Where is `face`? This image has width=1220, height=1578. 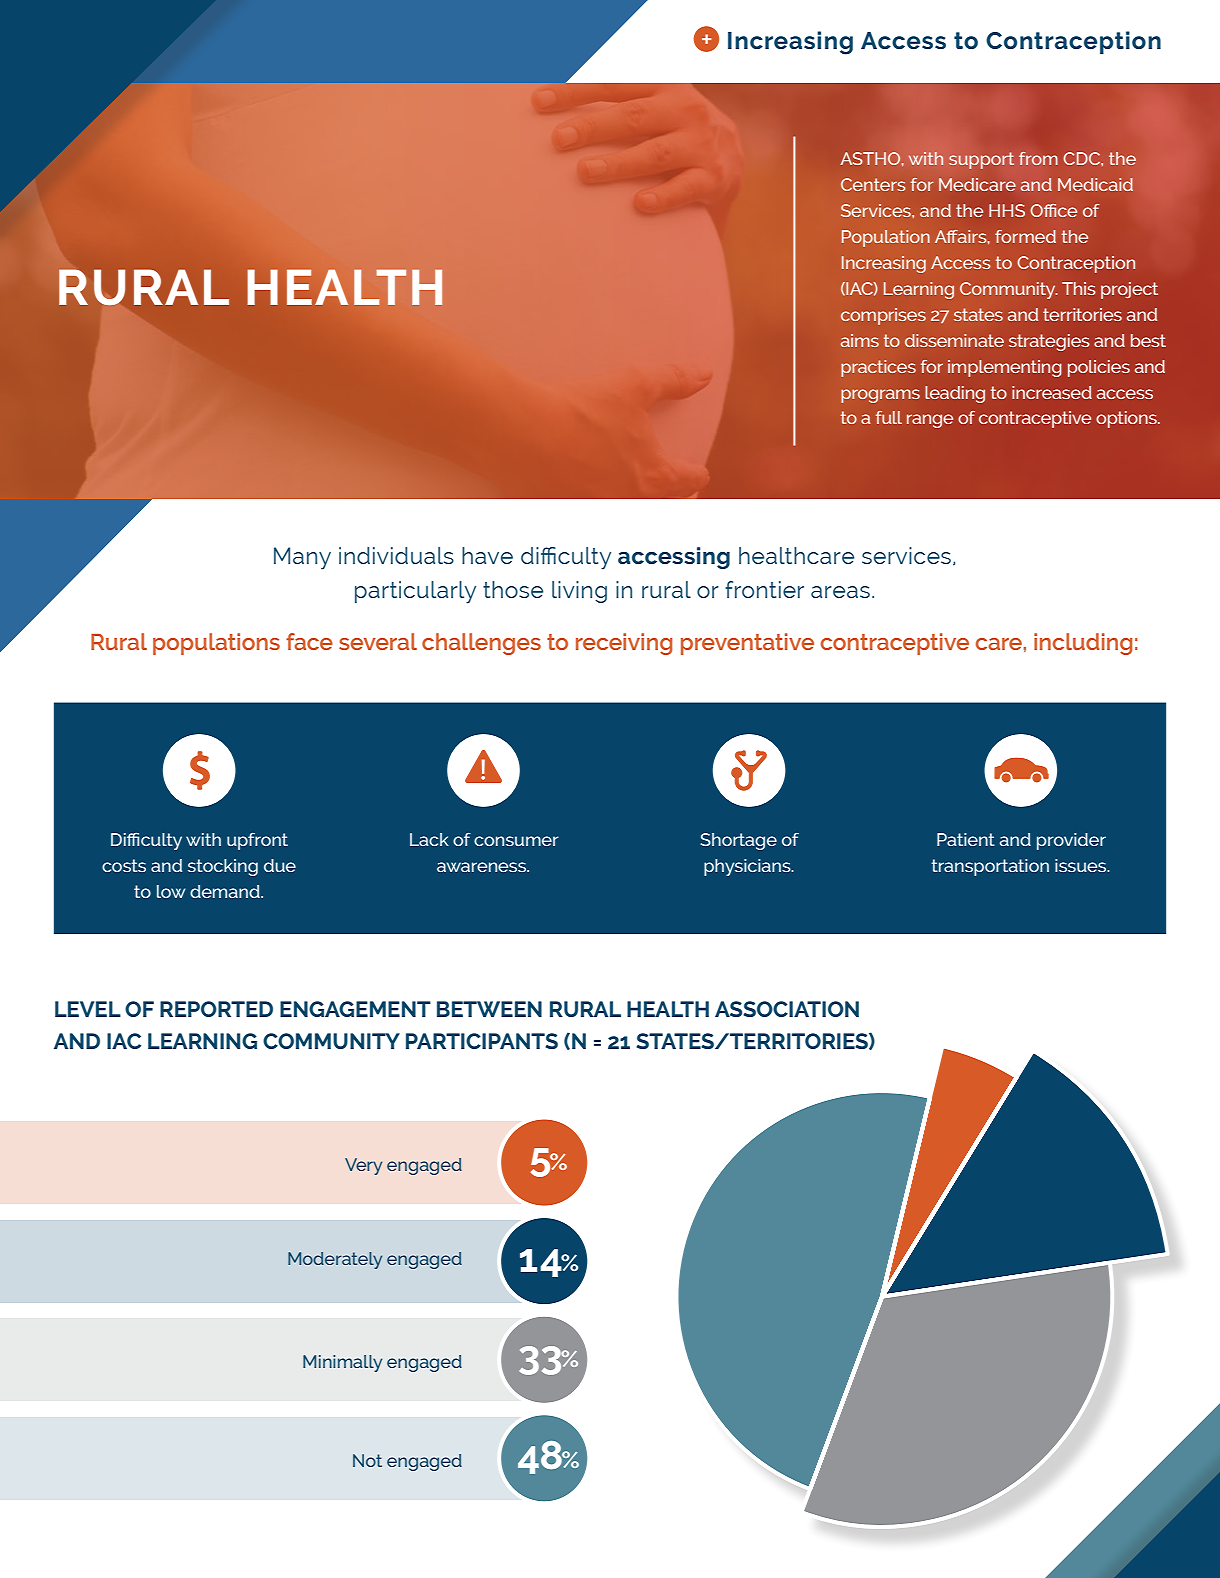 face is located at coordinates (309, 641).
